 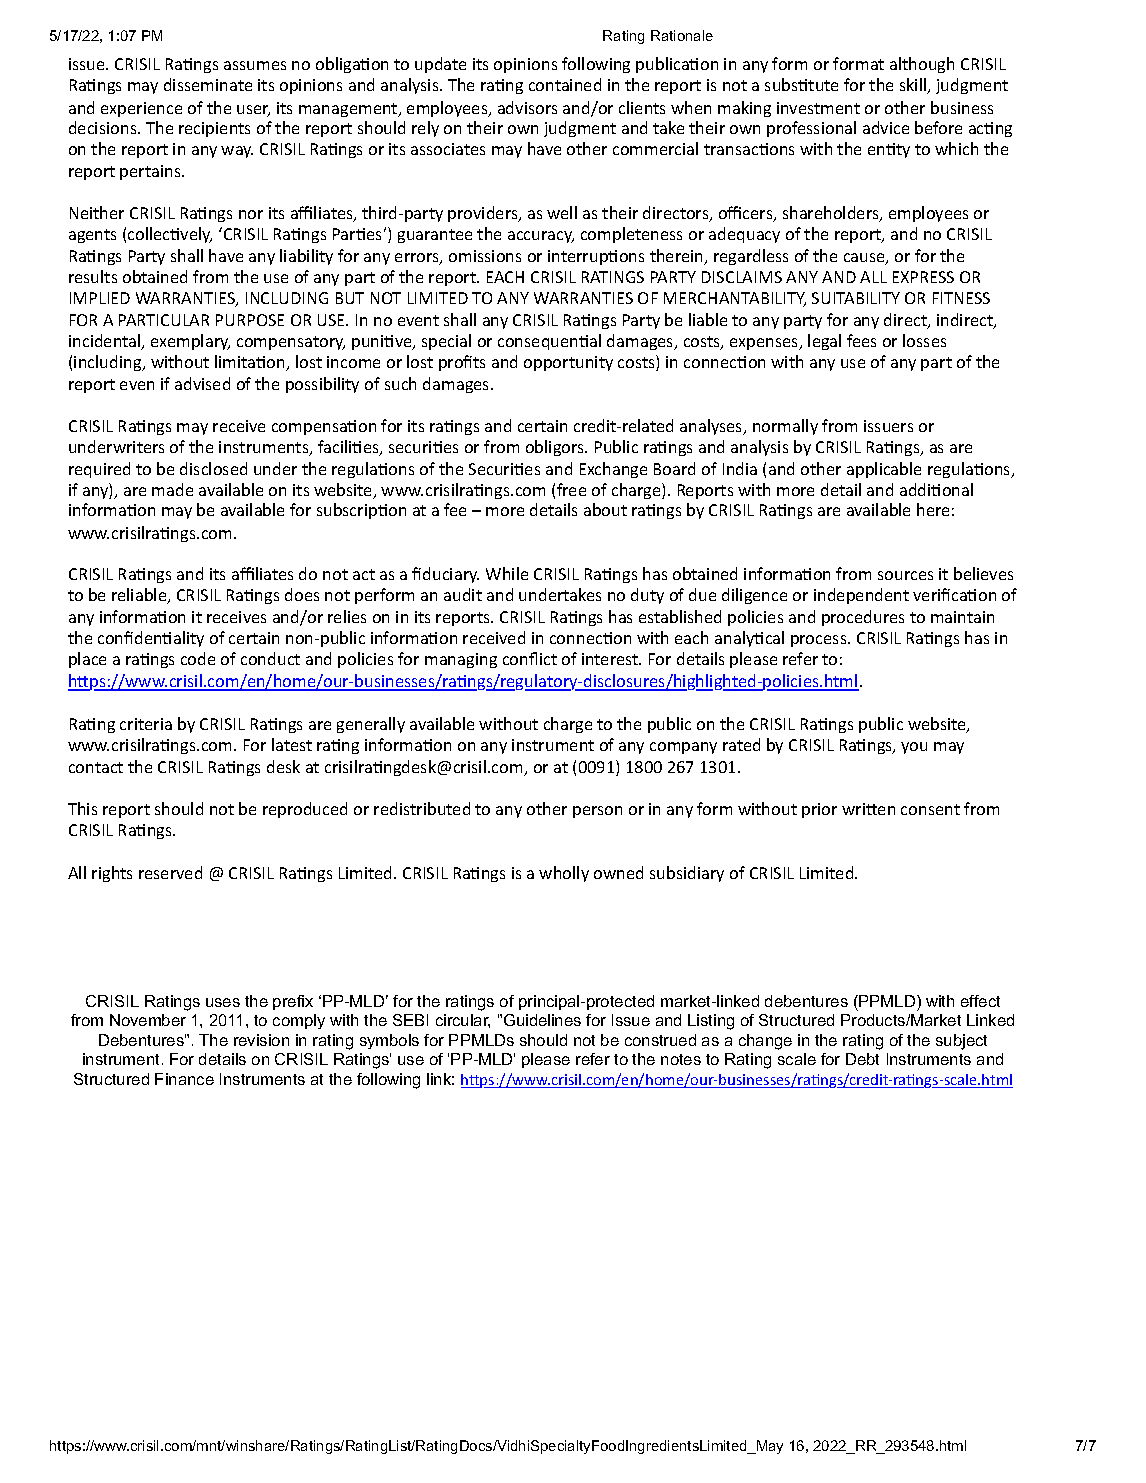 I want to click on advised, so click(x=202, y=383).
